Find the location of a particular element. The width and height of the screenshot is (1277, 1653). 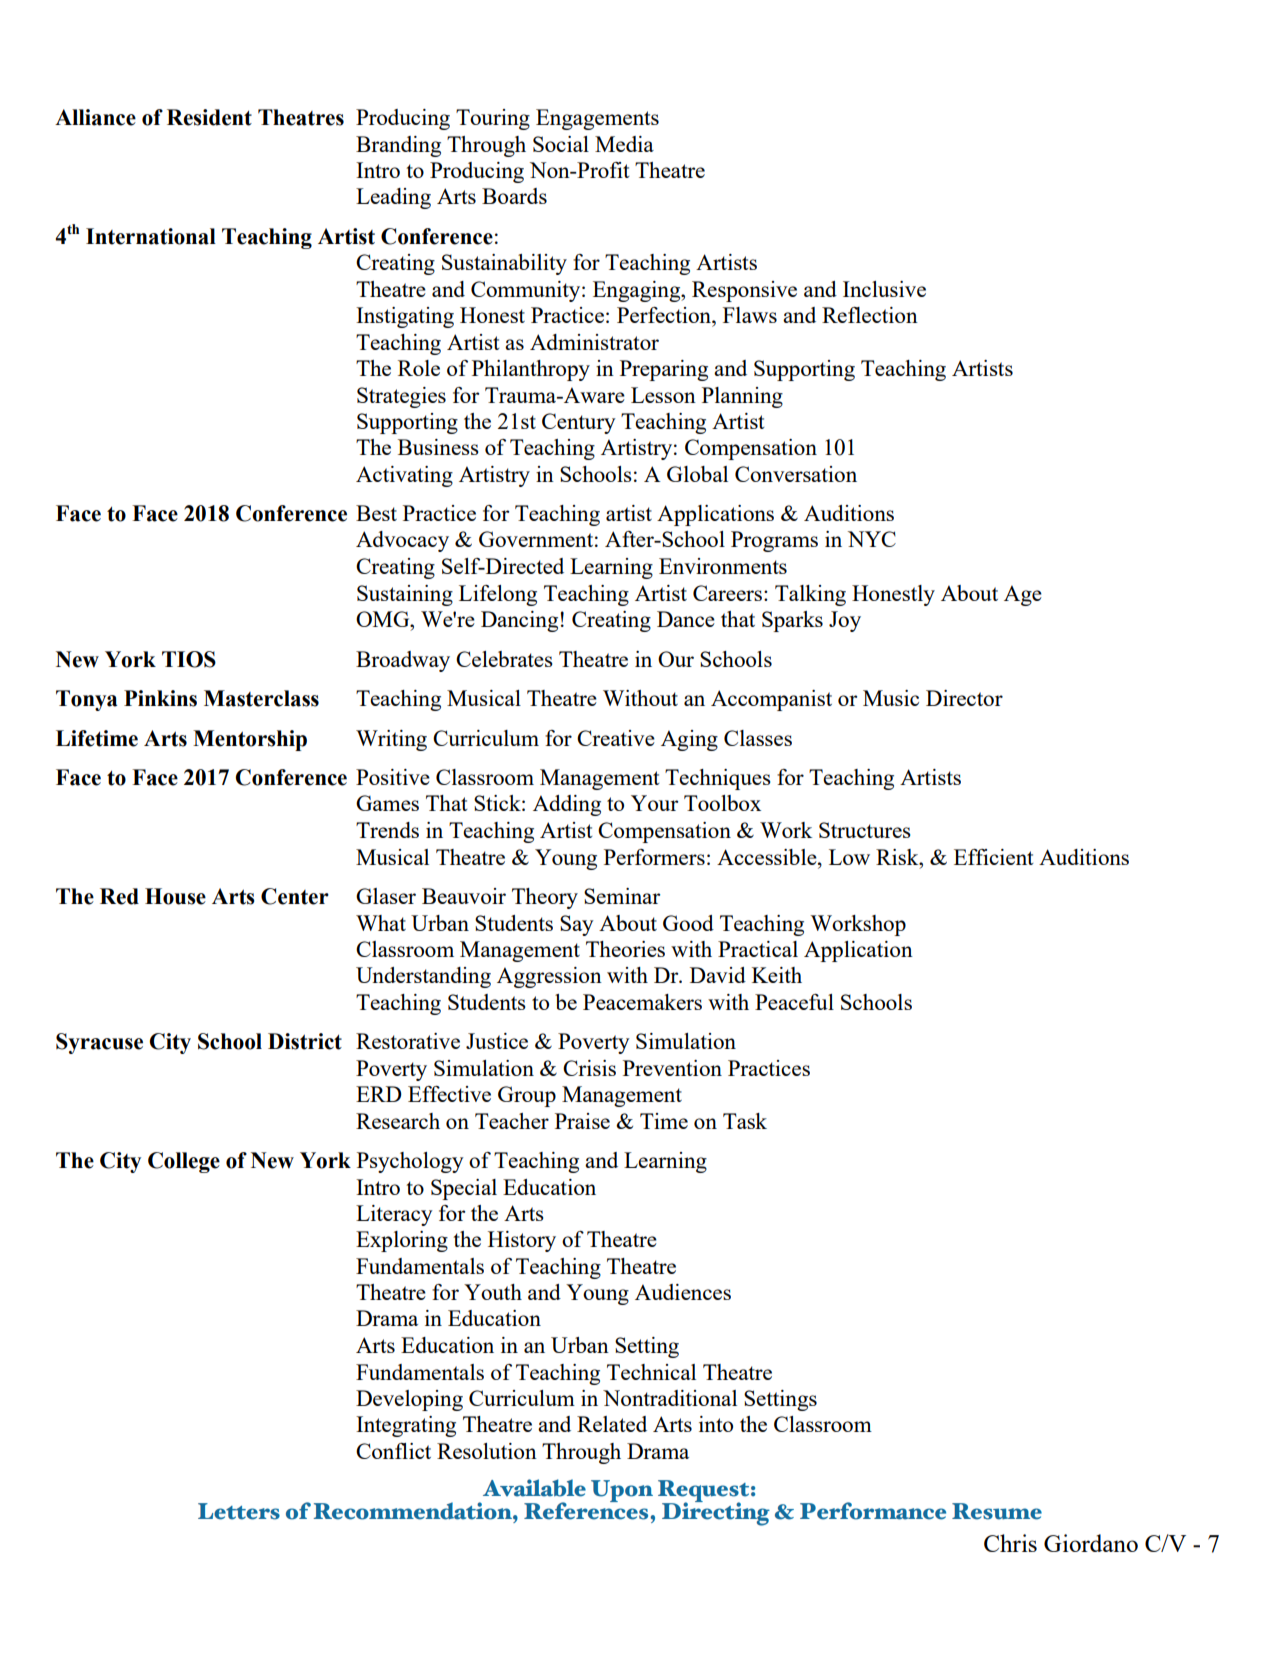

Resume is located at coordinates (997, 1511).
